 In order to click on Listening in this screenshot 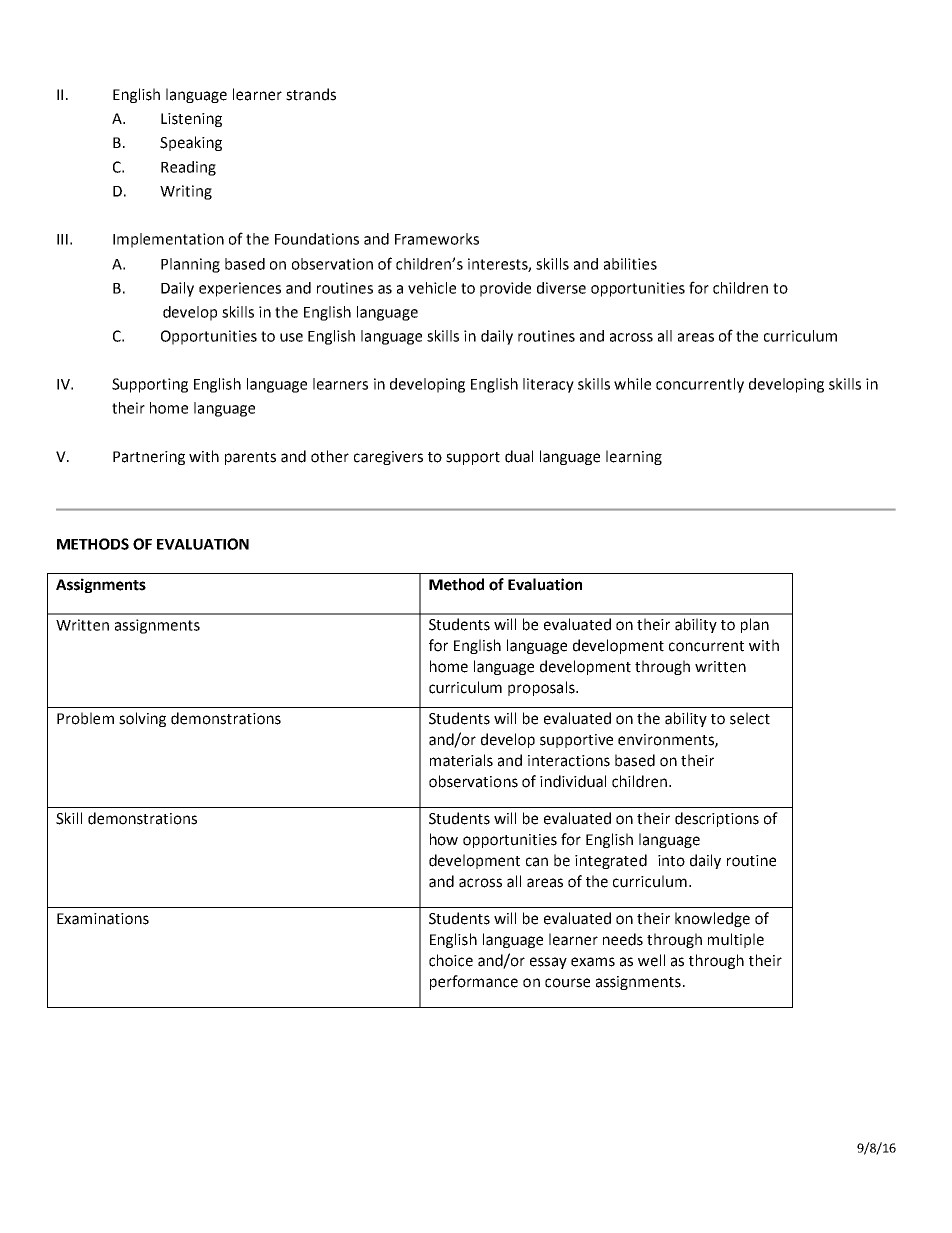, I will do `click(191, 120)`.
